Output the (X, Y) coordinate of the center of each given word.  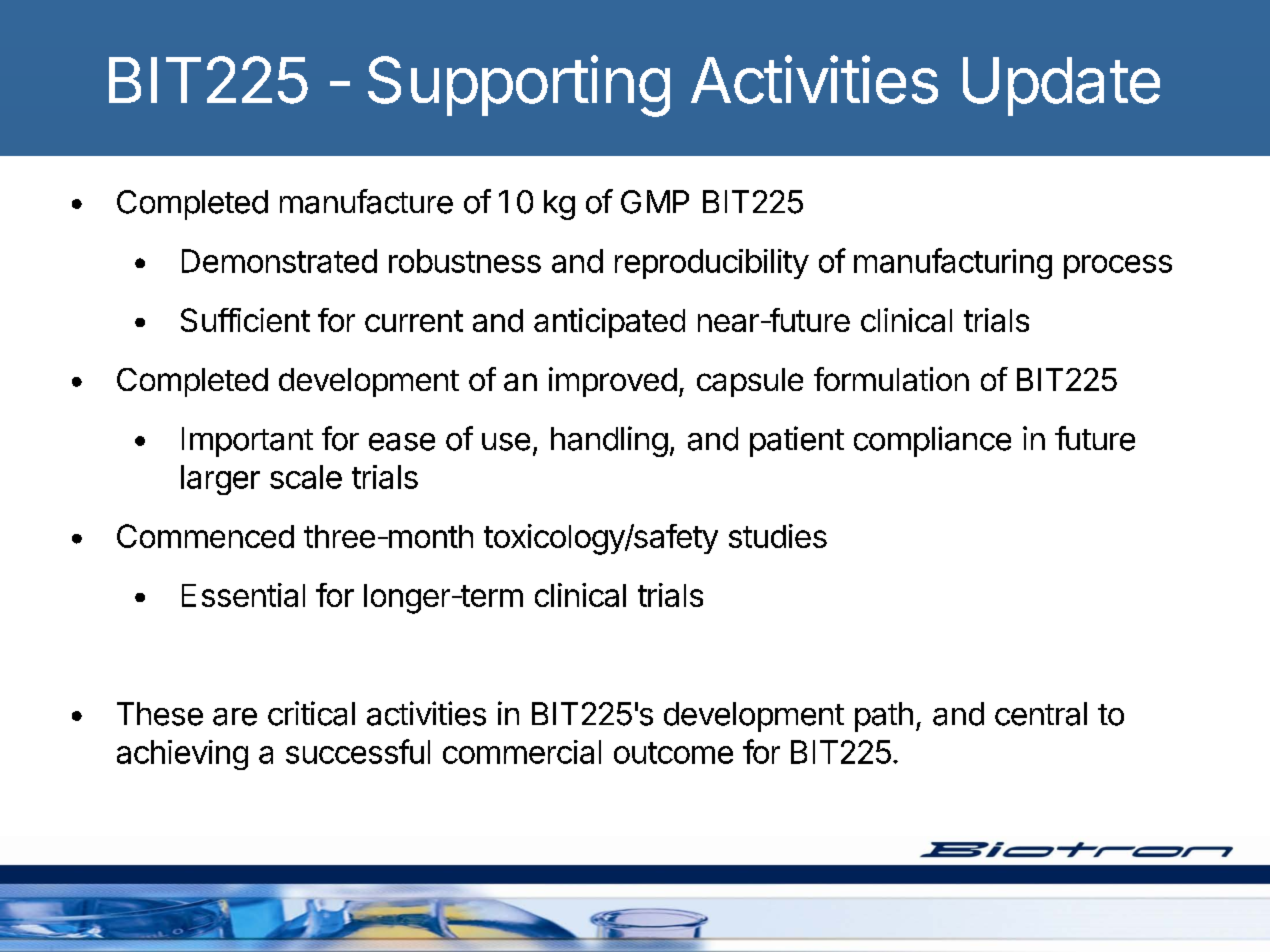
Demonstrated (279, 261)
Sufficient (245, 320)
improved (613, 382)
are (235, 717)
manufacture (366, 201)
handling (609, 441)
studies (778, 536)
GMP (655, 202)
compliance (932, 441)
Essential (243, 595)
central (1041, 714)
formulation (891, 379)
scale (306, 477)
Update (1061, 86)
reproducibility (712, 264)
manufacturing (953, 263)
